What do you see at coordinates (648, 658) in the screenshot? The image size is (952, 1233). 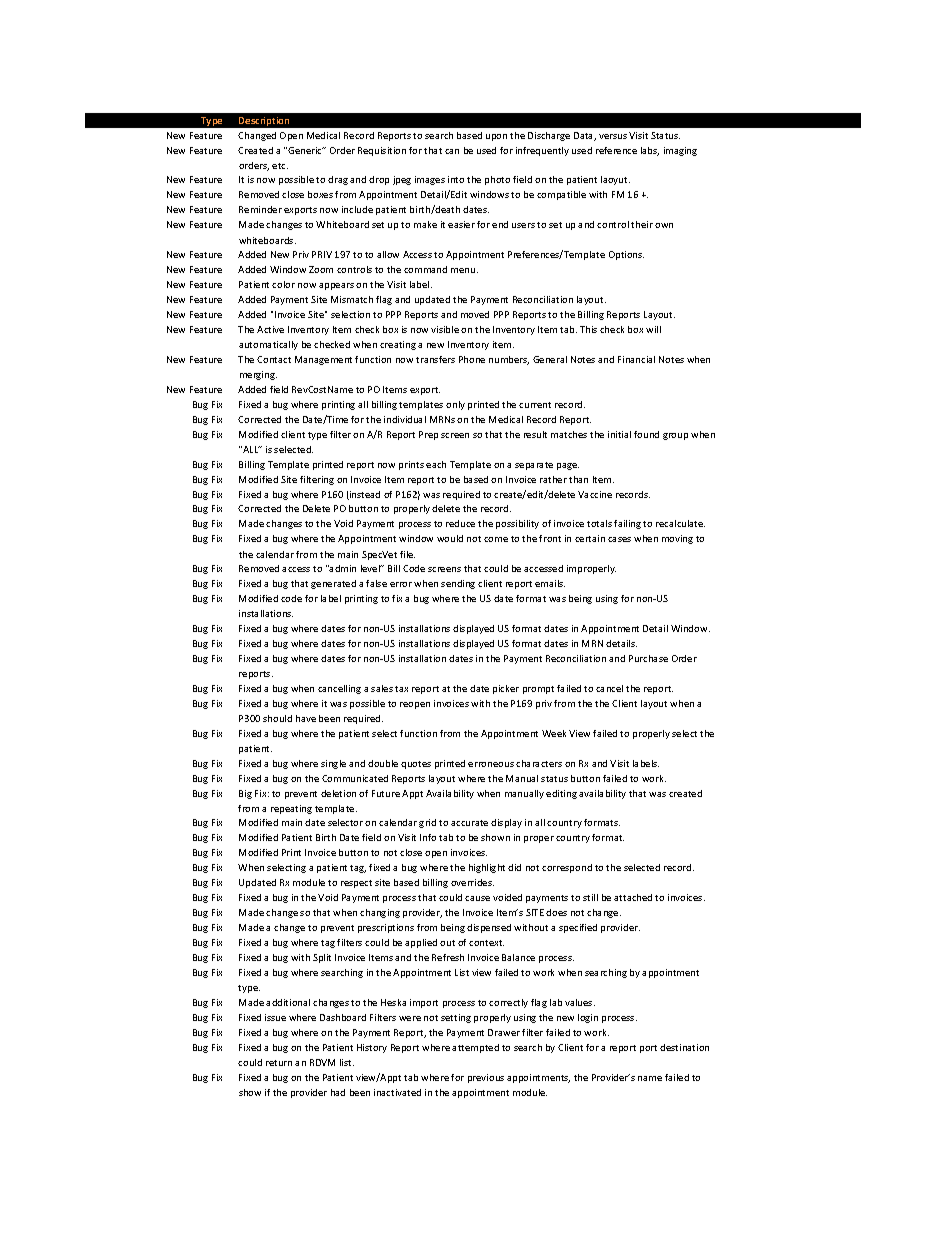 I see `Purchase` at bounding box center [648, 658].
